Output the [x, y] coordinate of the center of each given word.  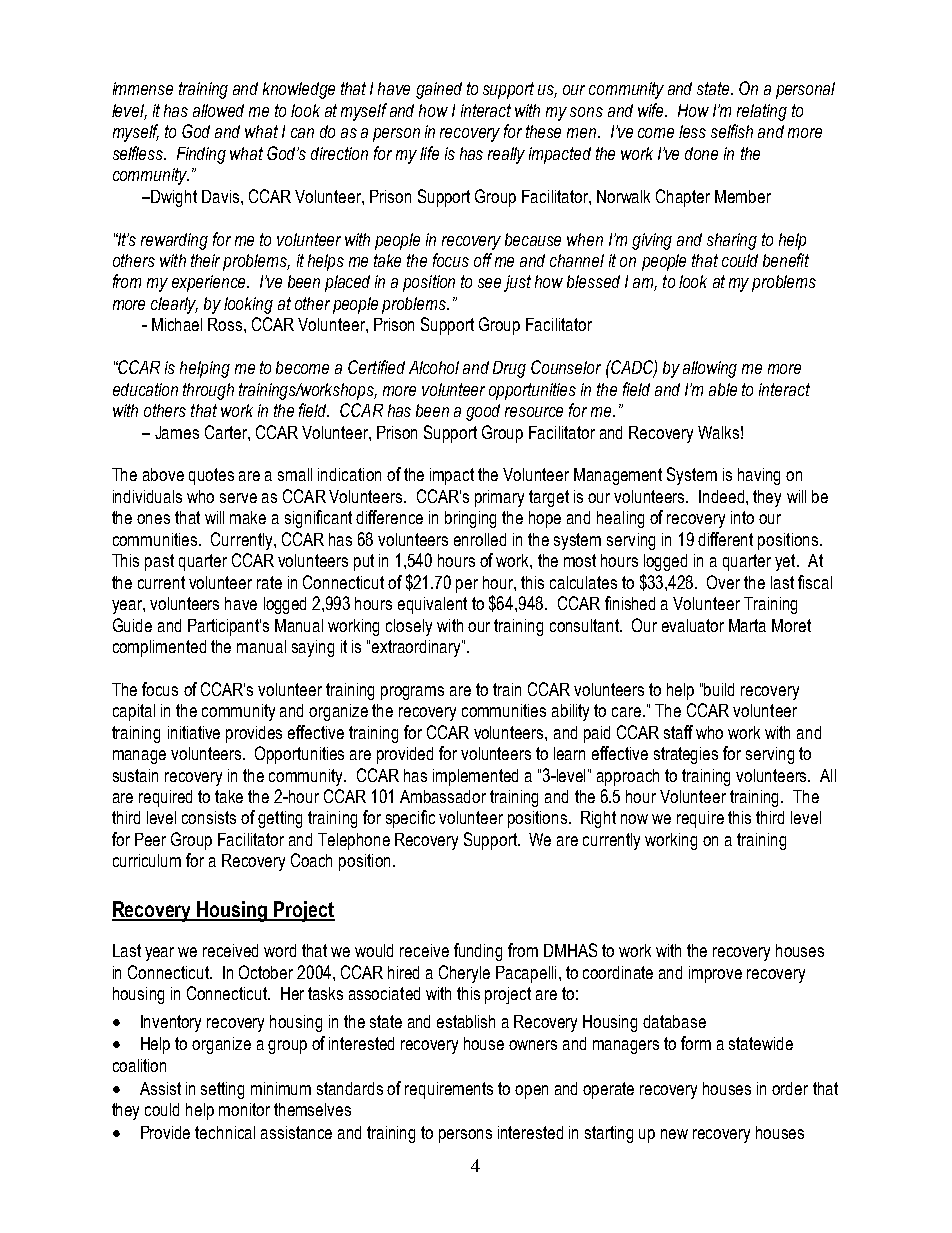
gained [439, 90]
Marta [747, 625]
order [790, 1088]
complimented [159, 648]
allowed [218, 110]
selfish [732, 131]
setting [222, 1090]
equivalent [432, 605]
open [531, 1092]
